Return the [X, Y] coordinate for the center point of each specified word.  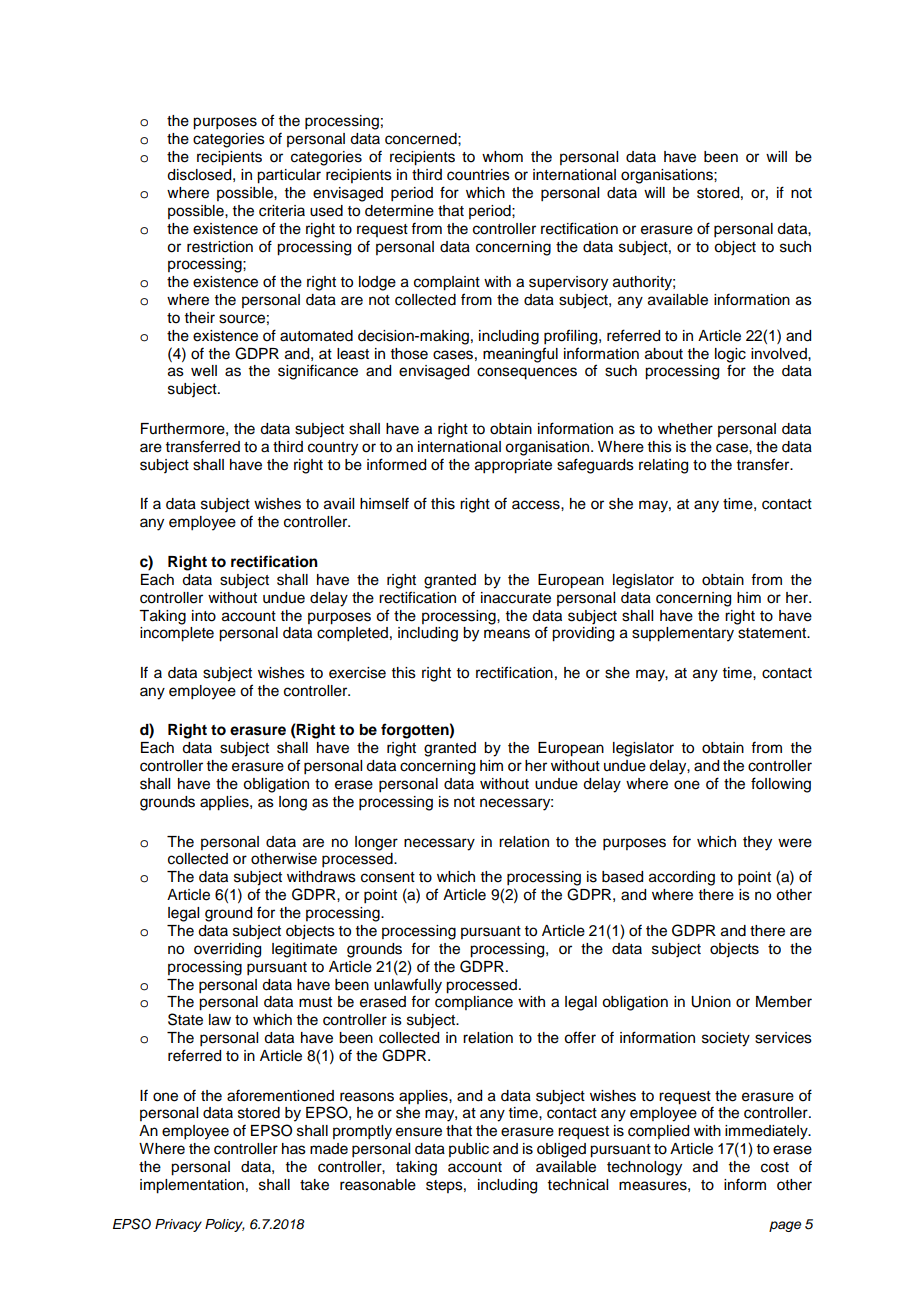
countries [478, 175]
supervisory [568, 283]
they [757, 843]
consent [388, 877]
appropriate [513, 466]
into [204, 616]
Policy [225, 1225]
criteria [282, 211]
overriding [227, 950]
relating [663, 466]
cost [775, 1167]
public [469, 1150]
